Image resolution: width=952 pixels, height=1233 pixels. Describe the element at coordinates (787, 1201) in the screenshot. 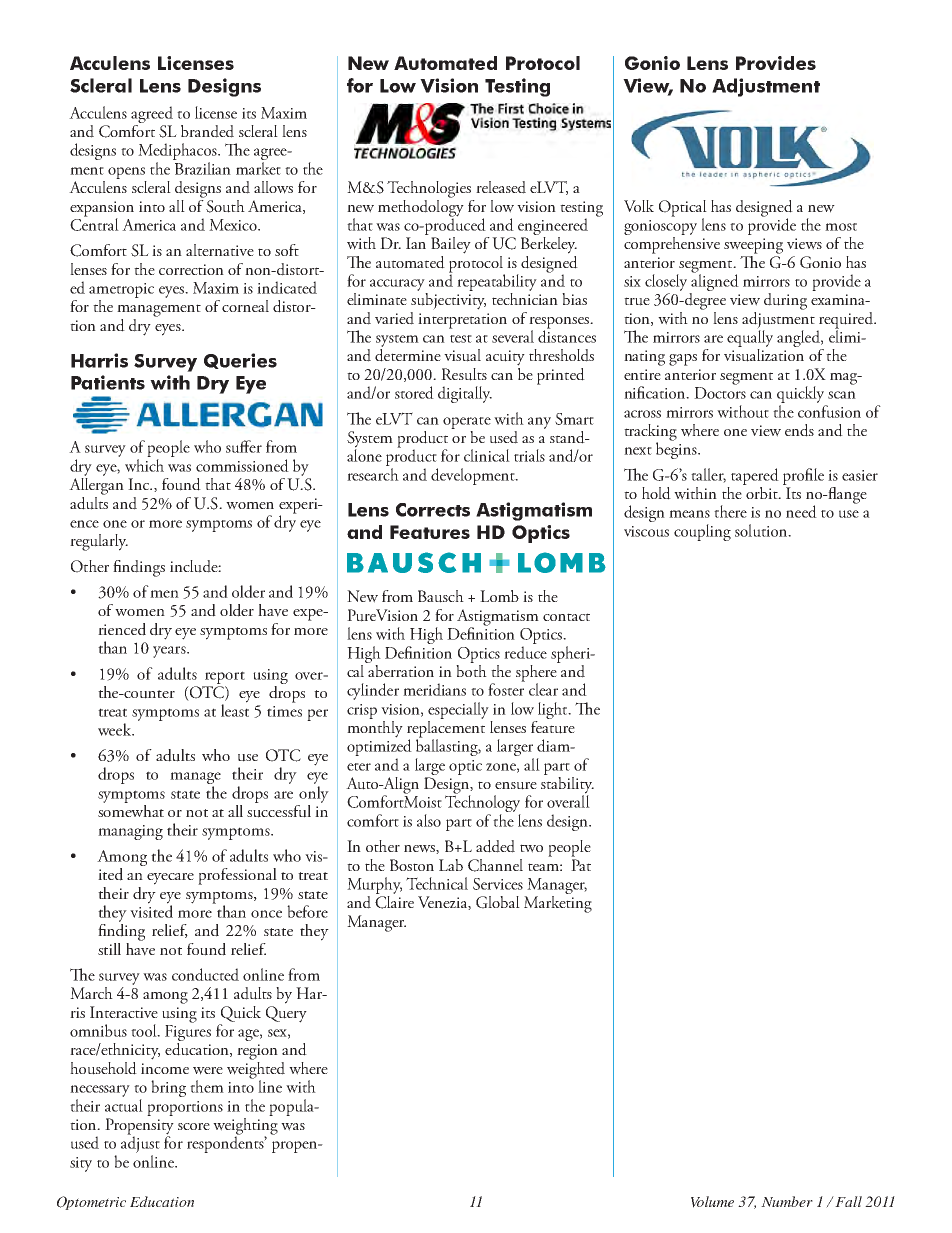

I see `Number` at that location.
